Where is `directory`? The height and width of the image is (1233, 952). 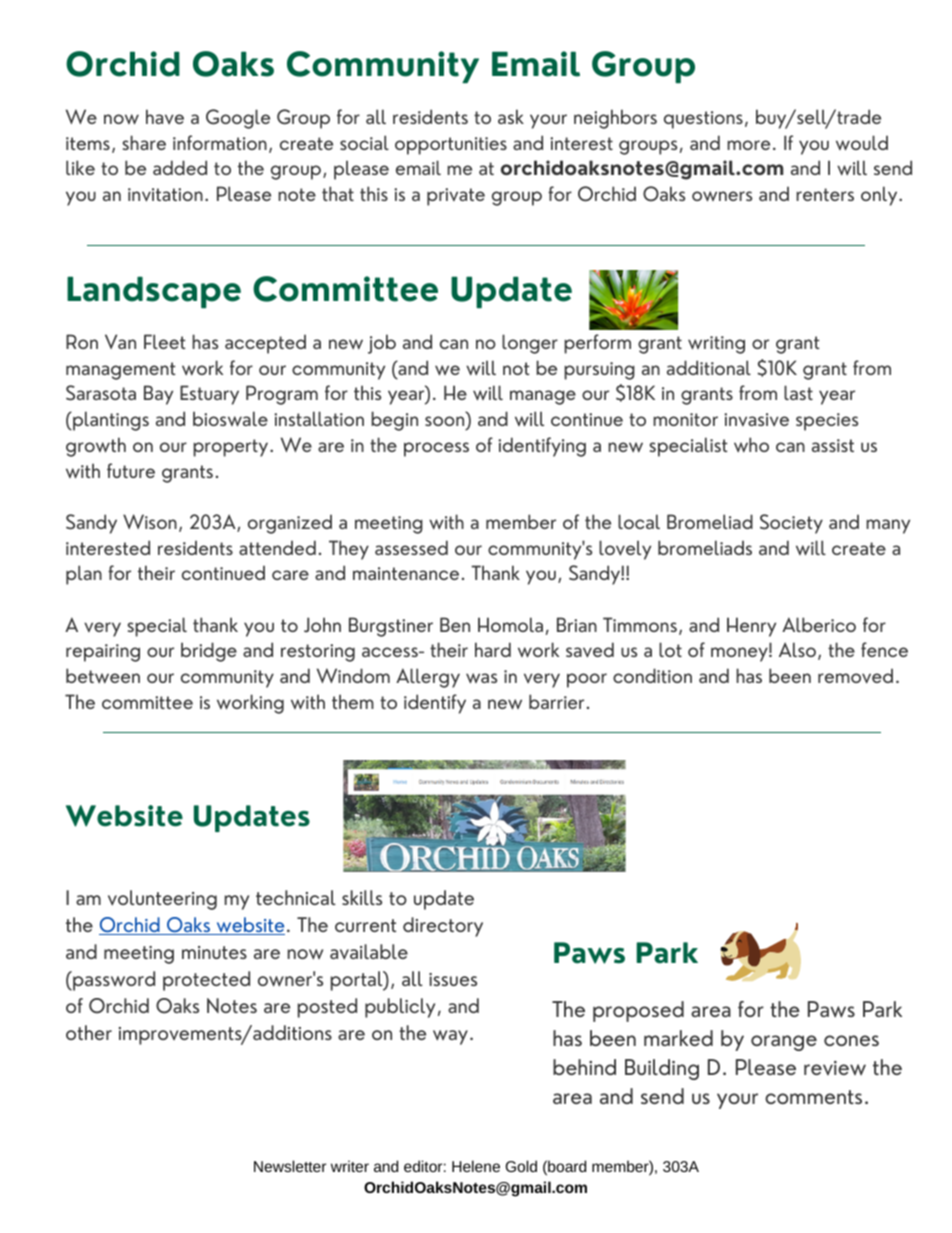
directory is located at coordinates (443, 927).
